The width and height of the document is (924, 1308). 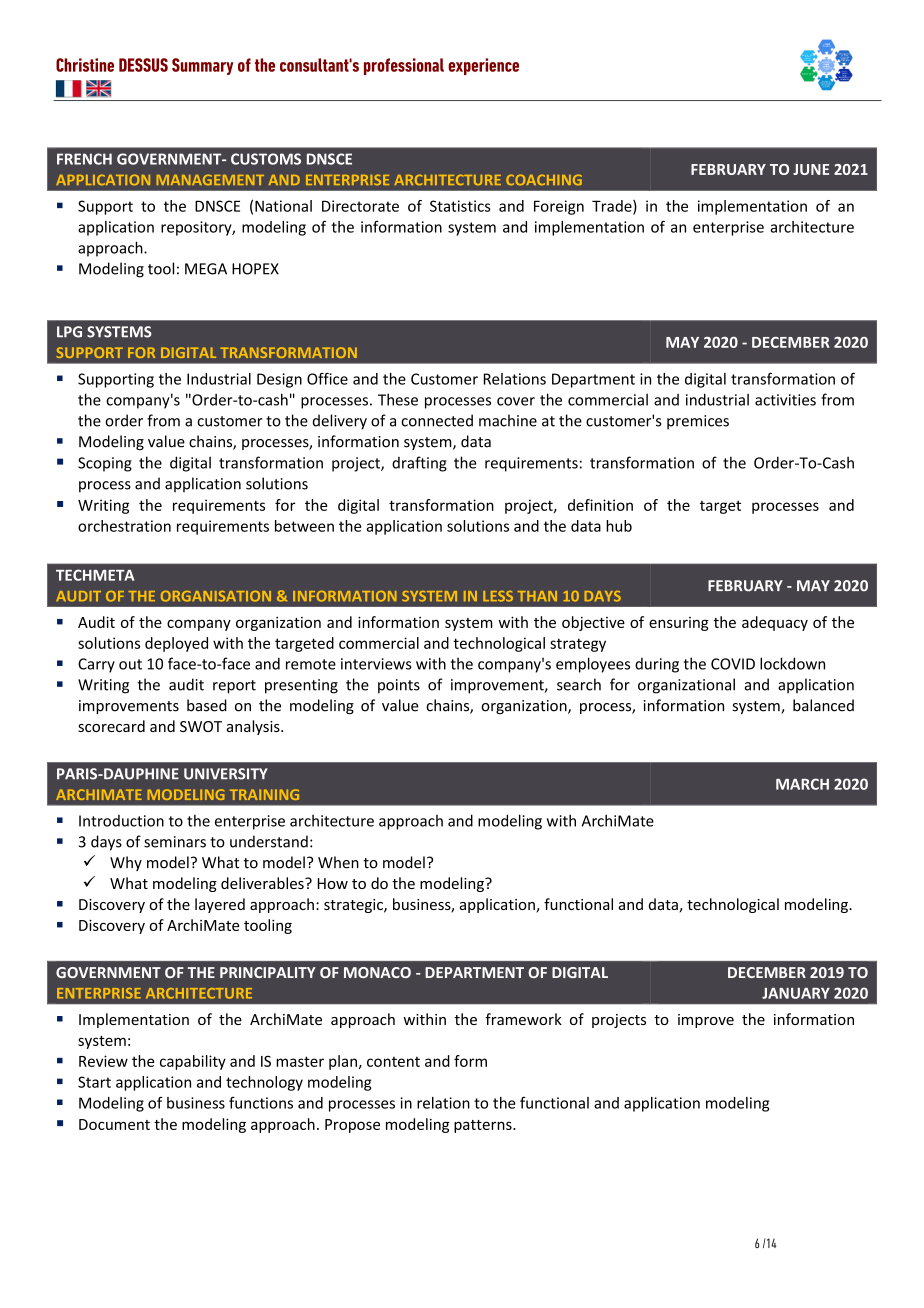 What do you see at coordinates (193, 1062) in the document?
I see `capability` at bounding box center [193, 1062].
